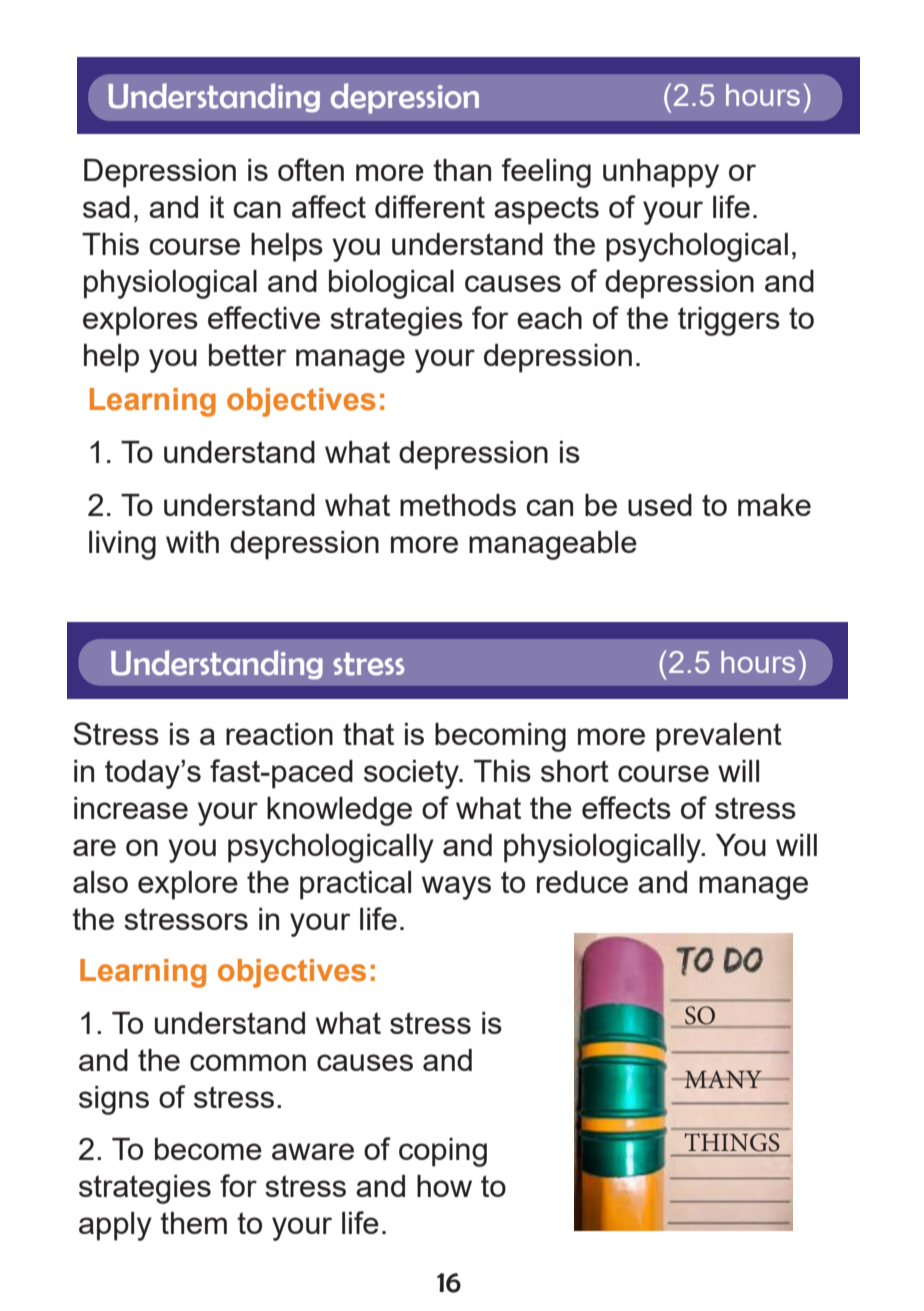  Describe the element at coordinates (661, 173) in the screenshot. I see `unhappy` at that location.
